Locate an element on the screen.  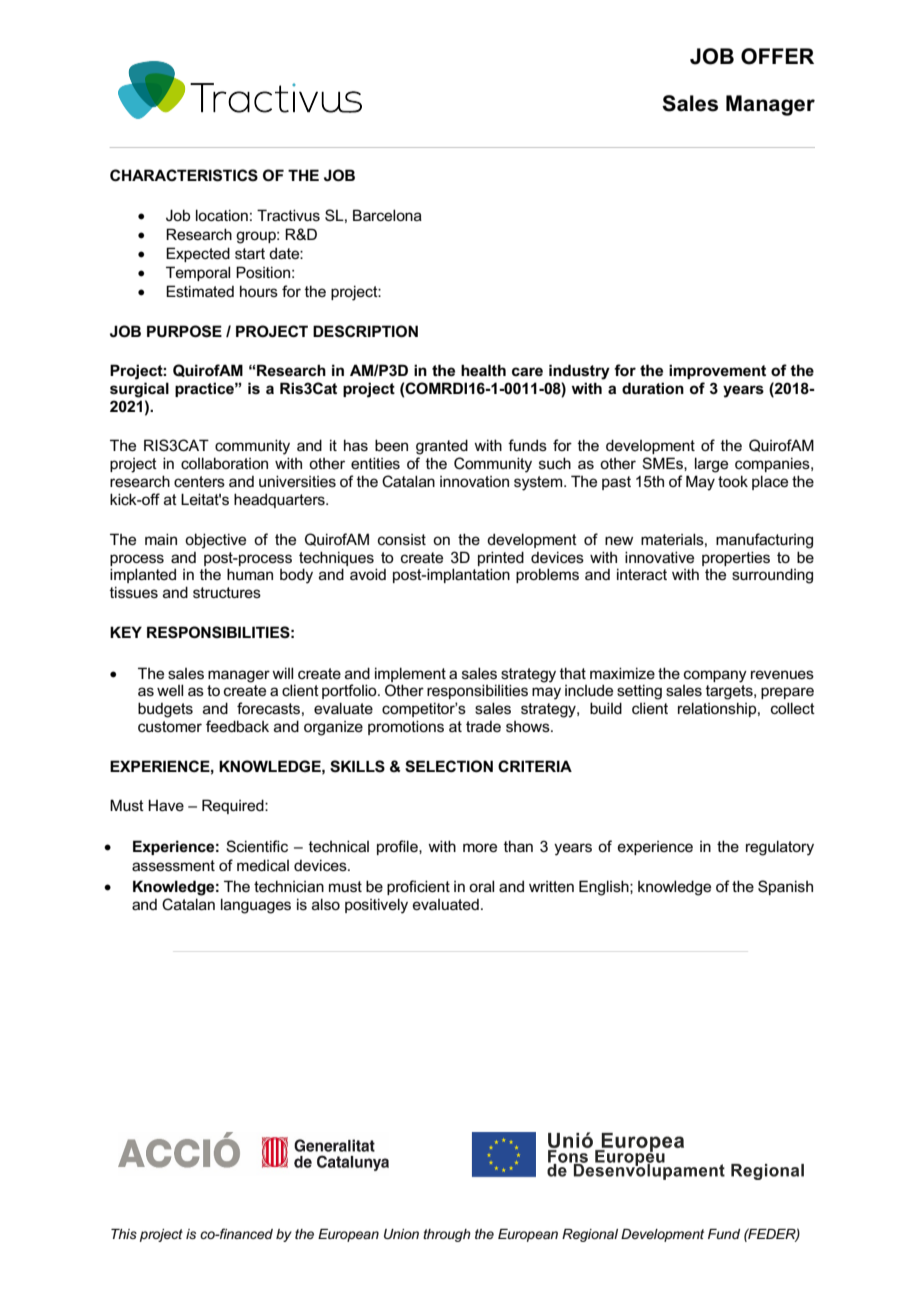
improvement is located at coordinates (717, 371).
